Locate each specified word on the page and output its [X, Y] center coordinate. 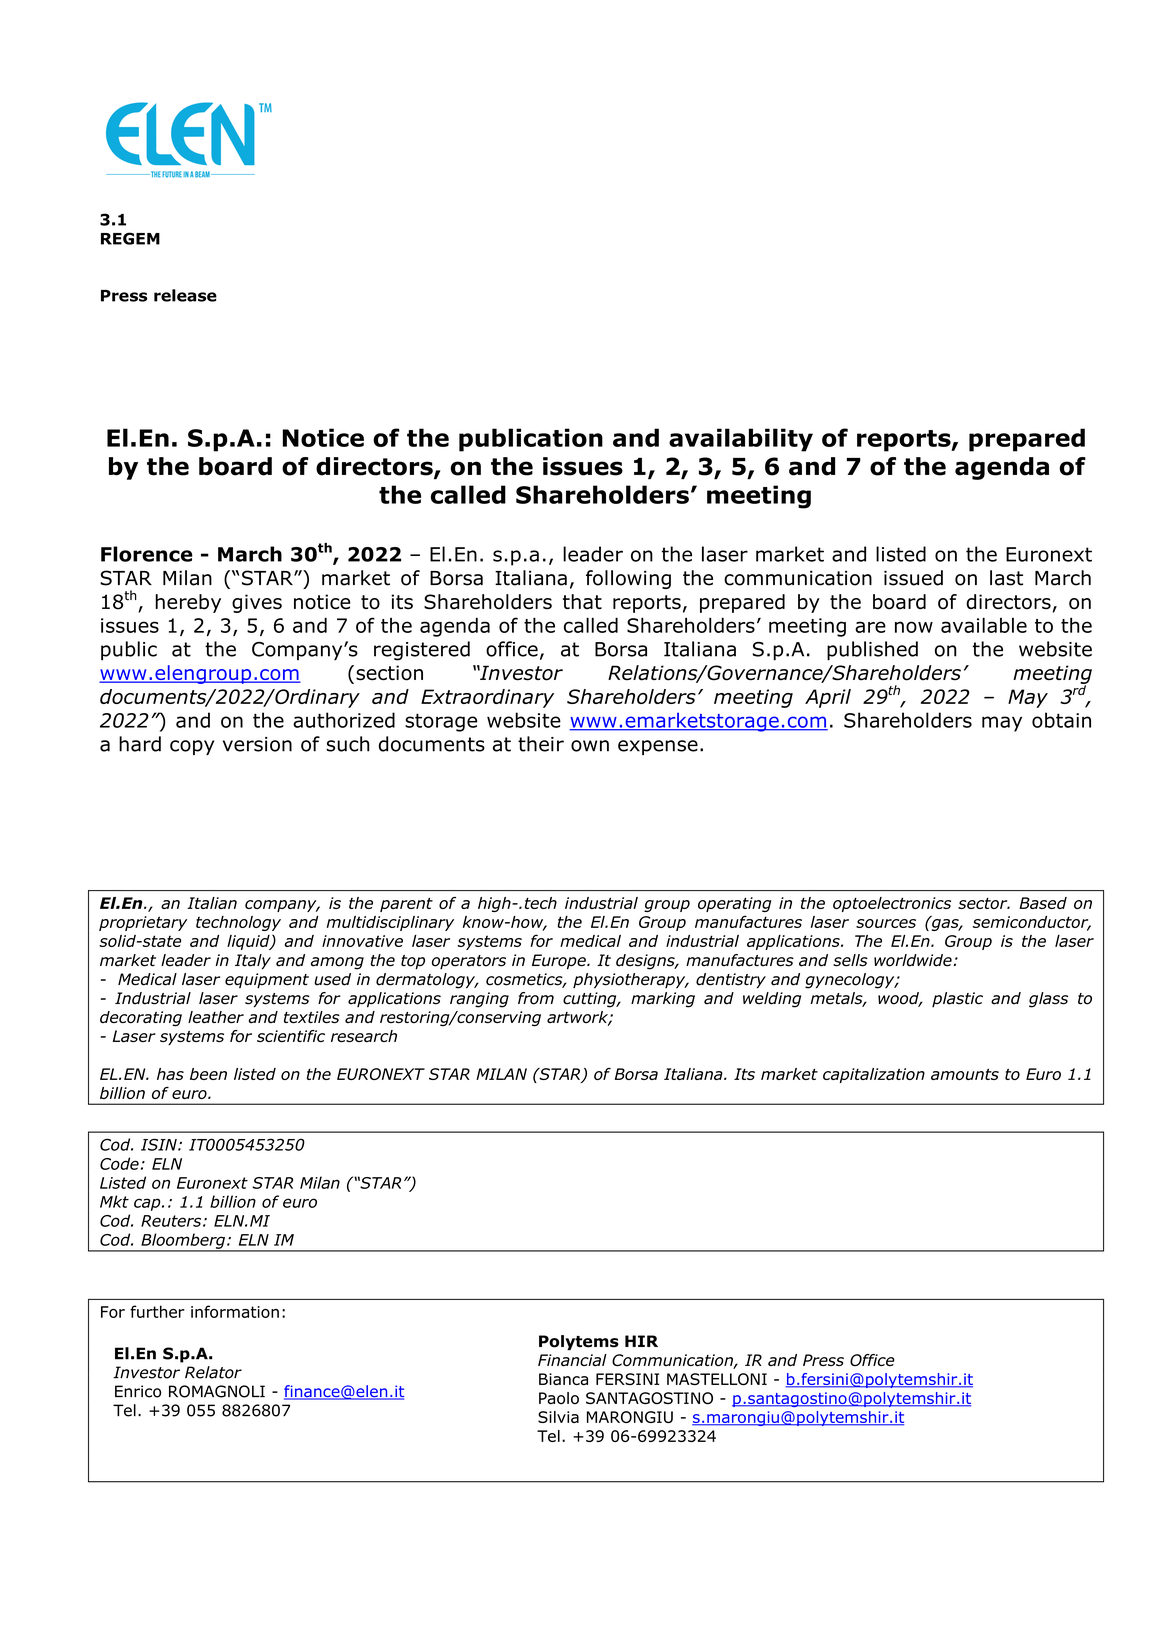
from [536, 998]
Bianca [563, 1379]
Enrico [138, 1391]
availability [741, 440]
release [185, 295]
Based [1043, 903]
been [208, 1074]
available [984, 625]
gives [257, 603]
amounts [965, 1074]
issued [913, 578]
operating [734, 904]
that [582, 602]
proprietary [143, 923]
